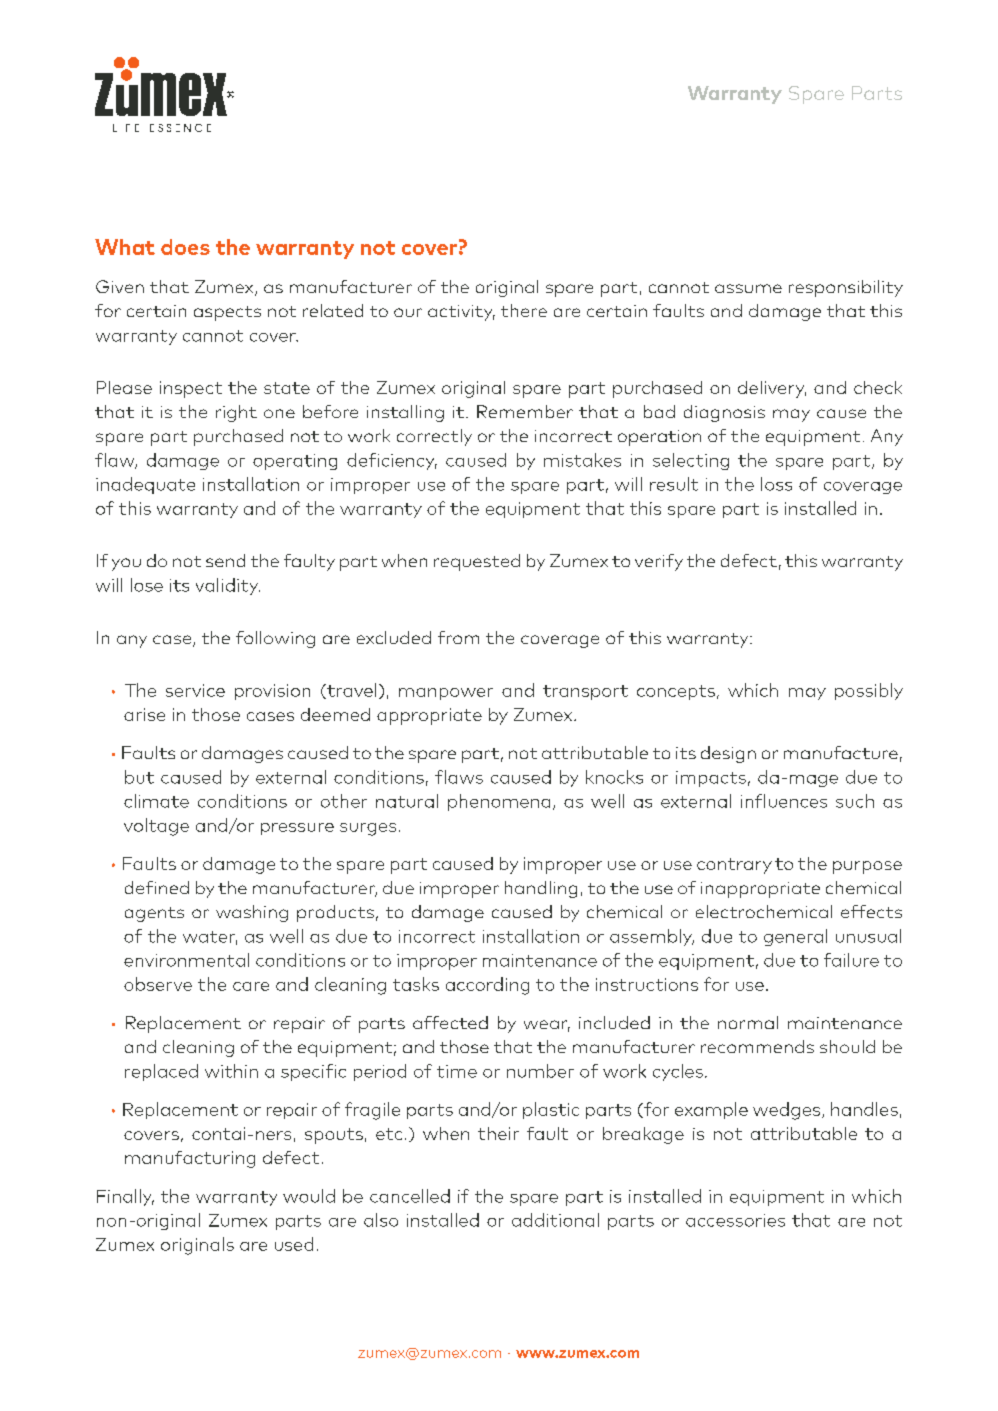  Describe the element at coordinates (555, 1220) in the image. I see `additional` at that location.
